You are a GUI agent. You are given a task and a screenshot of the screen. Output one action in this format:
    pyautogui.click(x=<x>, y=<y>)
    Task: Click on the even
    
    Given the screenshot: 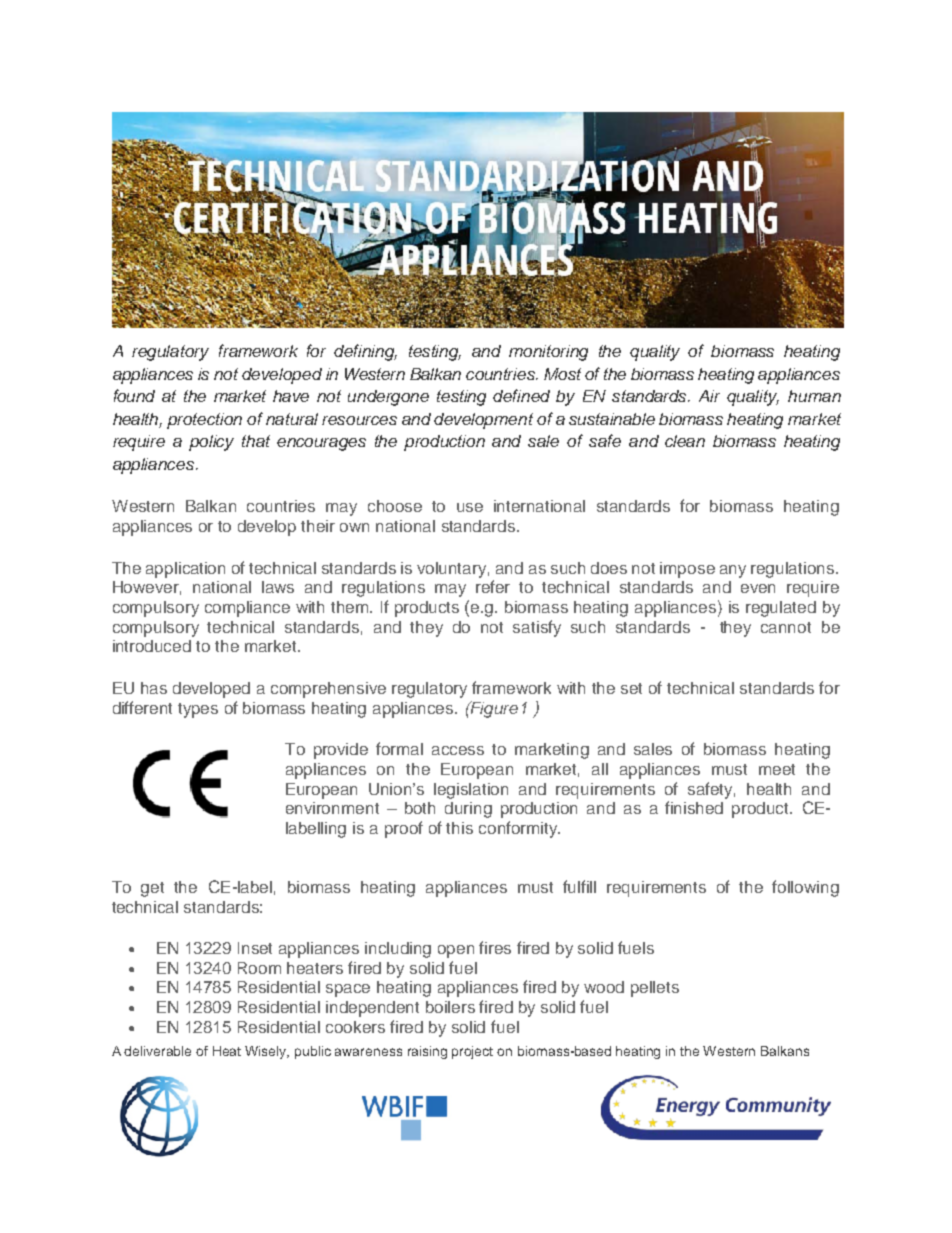 What is the action you would take?
    pyautogui.click(x=758, y=588)
